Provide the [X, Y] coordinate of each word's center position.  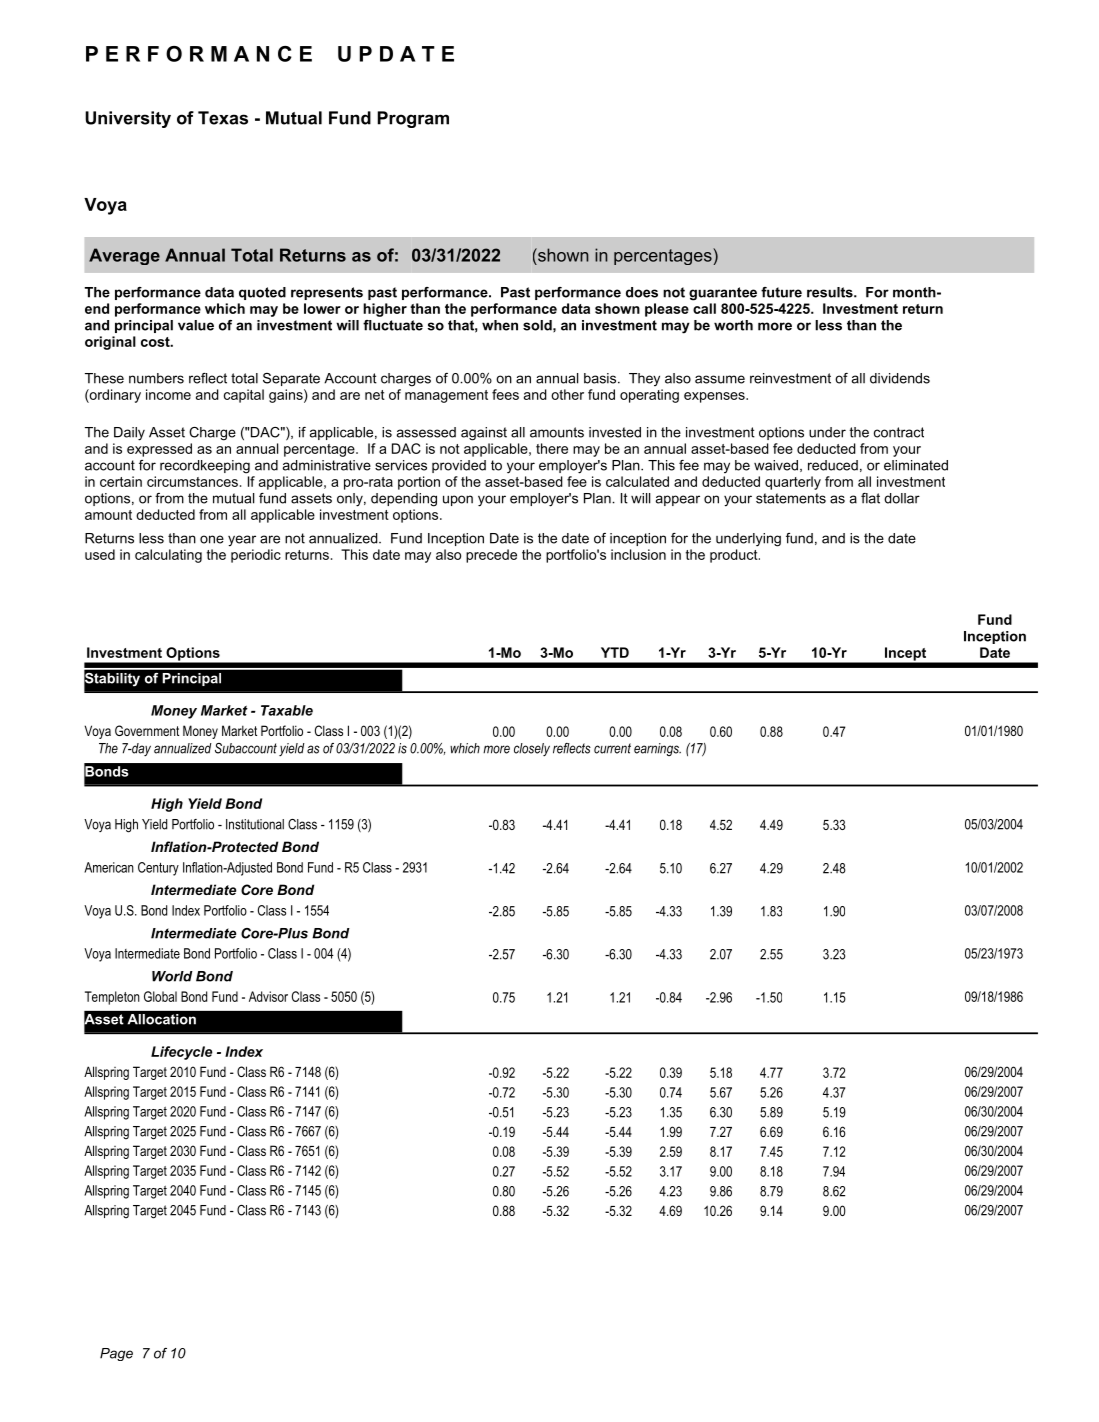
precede [491, 556]
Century [158, 869]
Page [116, 1354]
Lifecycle [181, 1053]
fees [505, 394]
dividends [900, 378]
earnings [657, 749]
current [612, 748]
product [735, 556]
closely [532, 749]
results [831, 292]
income [168, 394]
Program [413, 119]
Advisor [268, 996]
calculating [168, 556]
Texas [223, 118]
